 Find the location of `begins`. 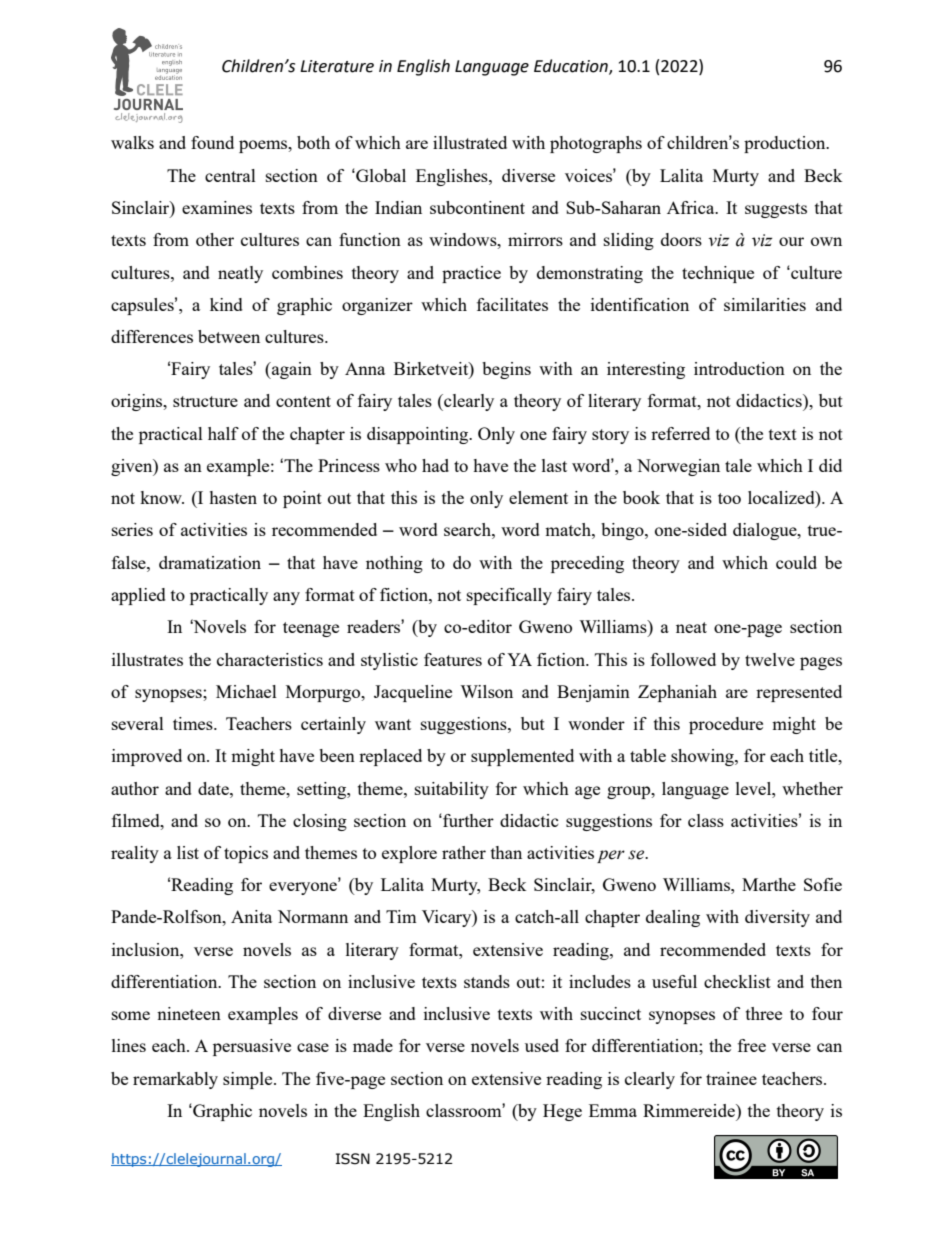

begins is located at coordinates (506, 370).
